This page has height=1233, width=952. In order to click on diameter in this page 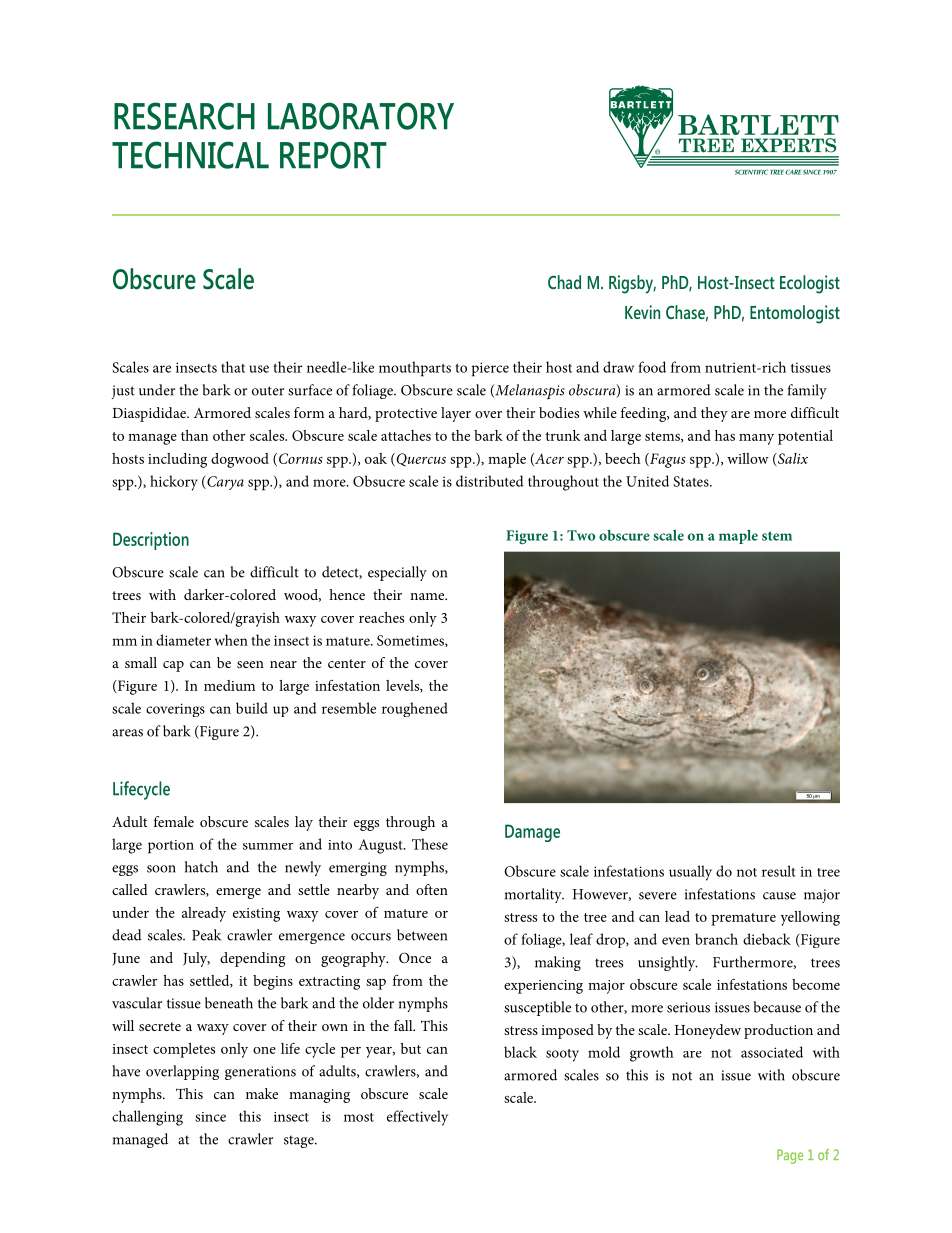, I will do `click(183, 640)`.
